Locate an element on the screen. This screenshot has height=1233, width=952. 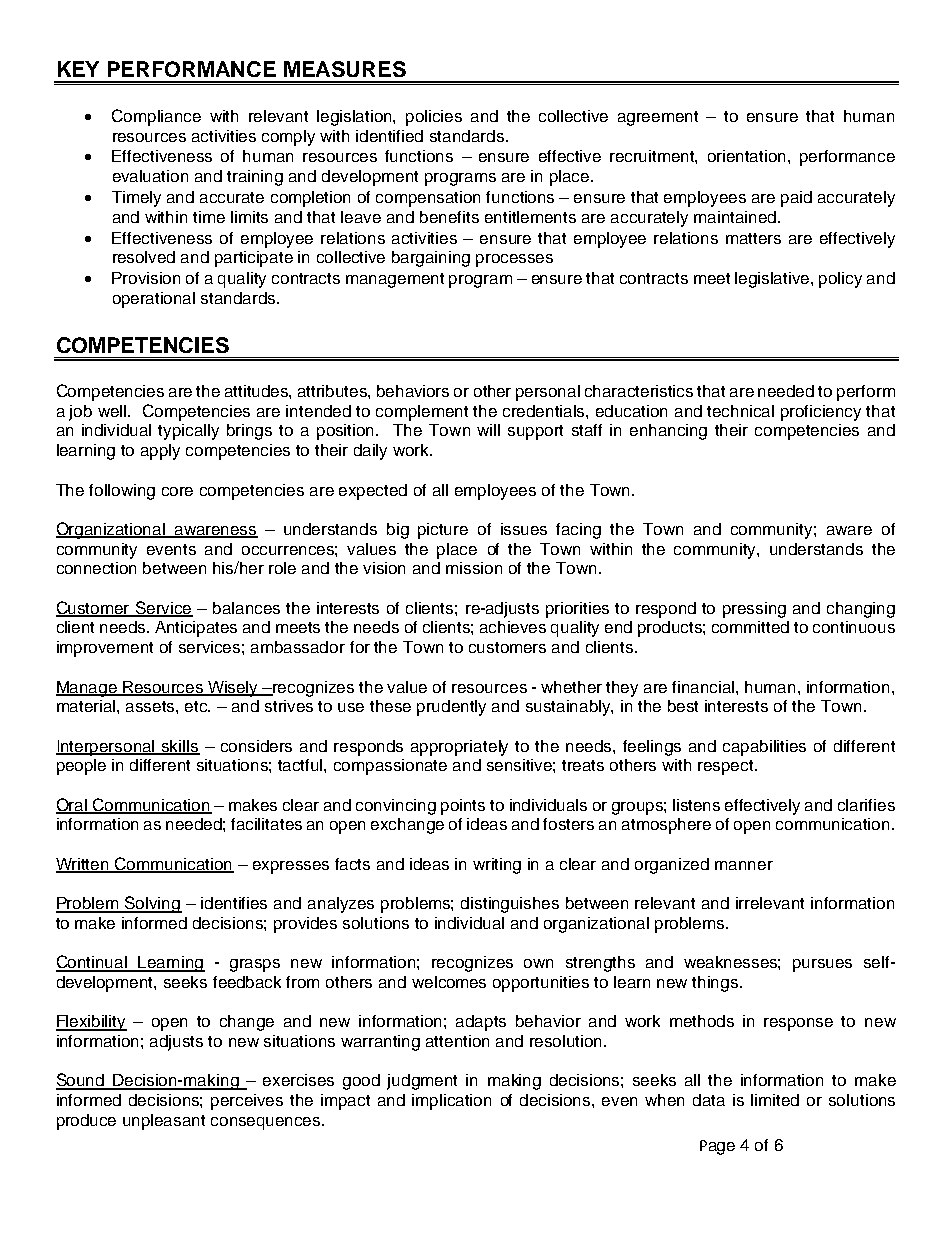
technical is located at coordinates (740, 411).
